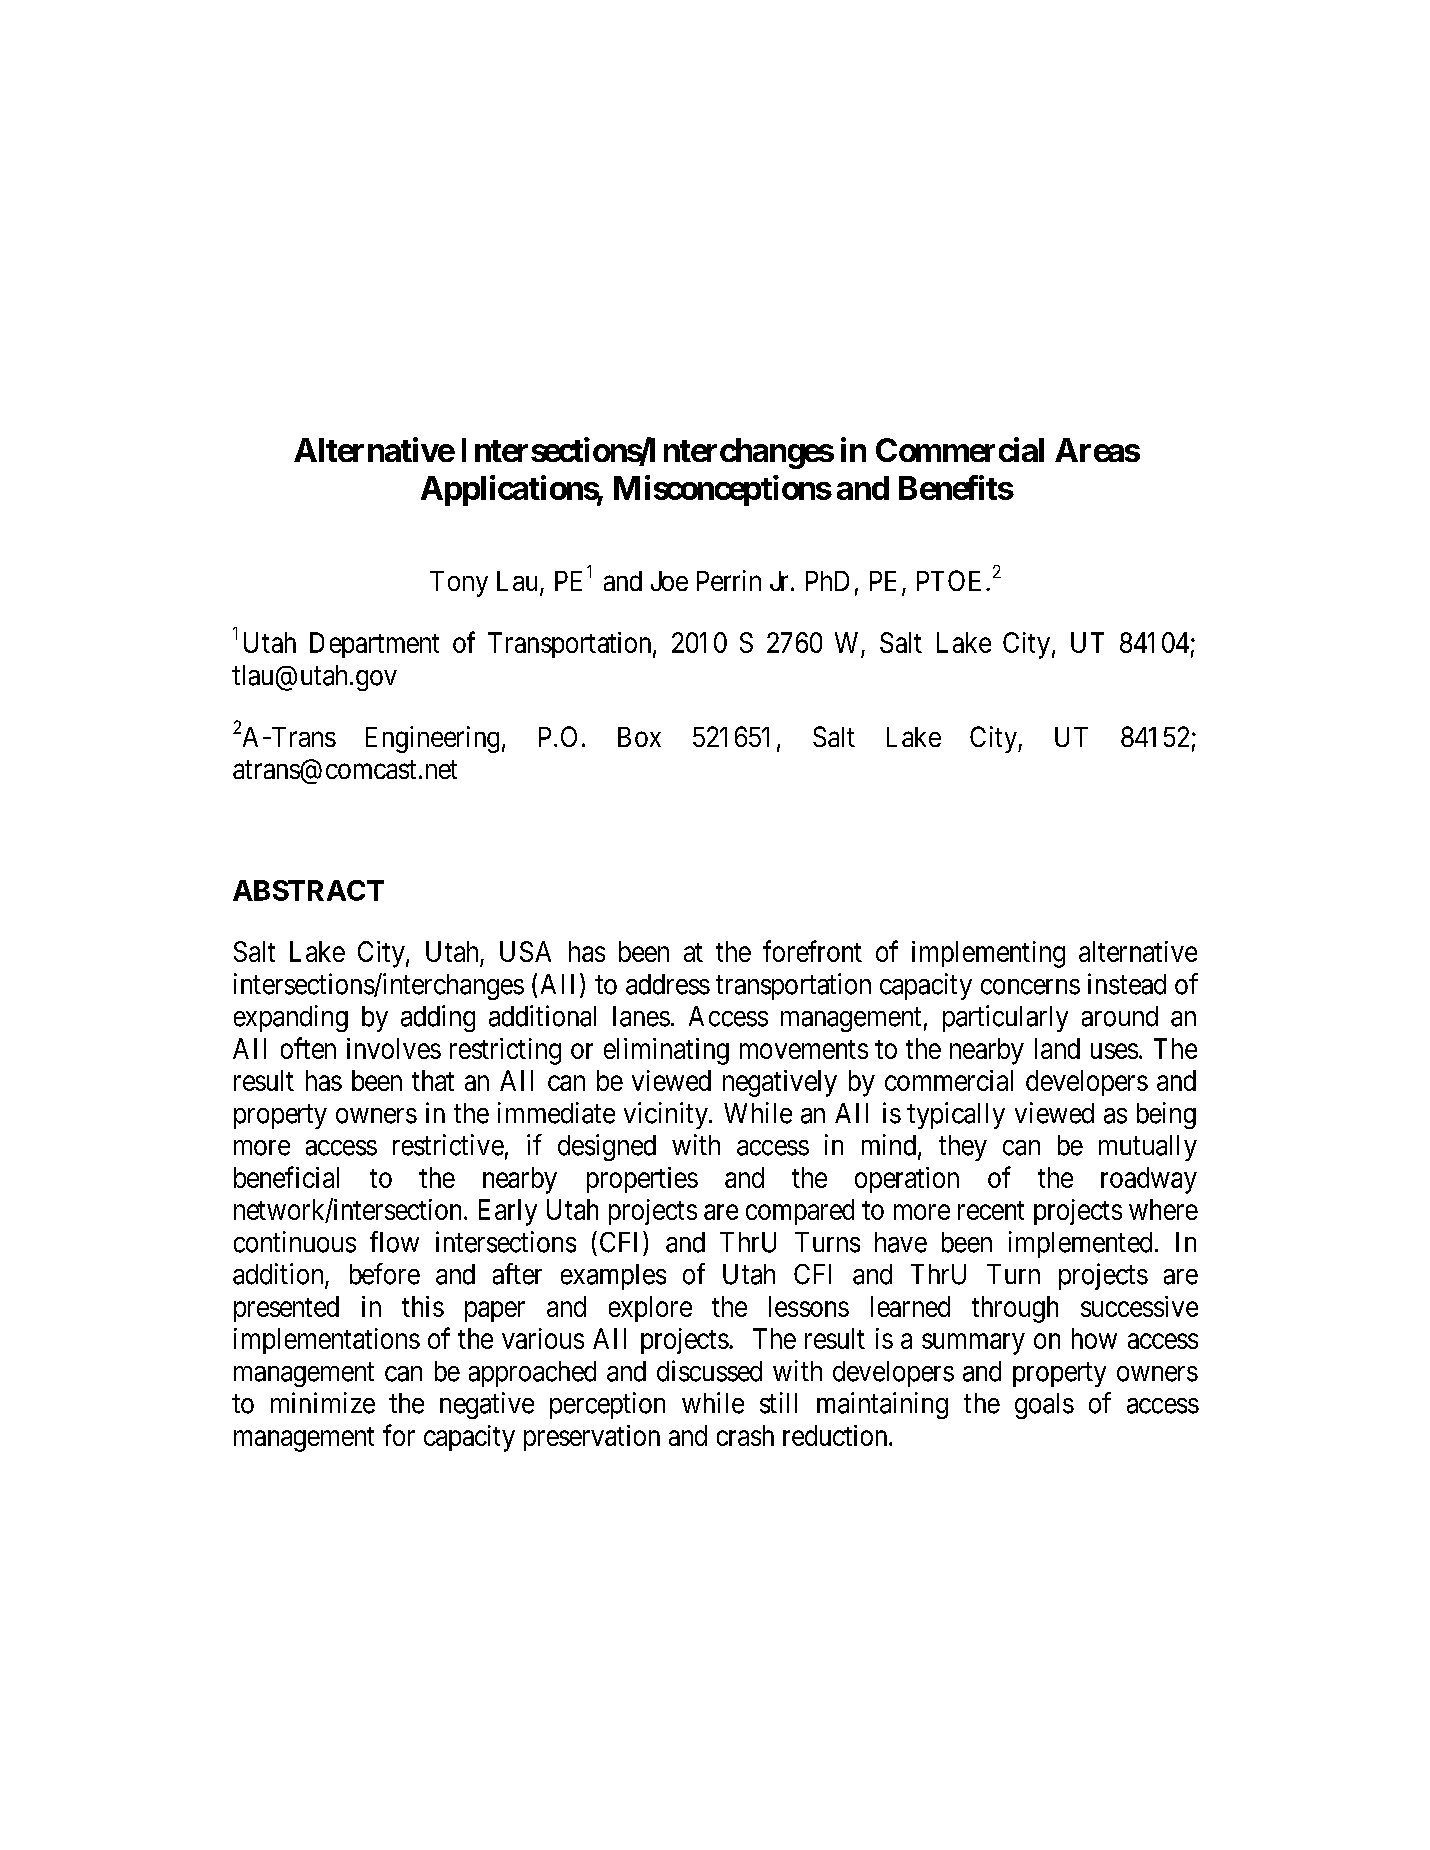 Image resolution: width=1430 pixels, height=1850 pixels. What do you see at coordinates (729, 580) in the document?
I see `Perrin` at bounding box center [729, 580].
